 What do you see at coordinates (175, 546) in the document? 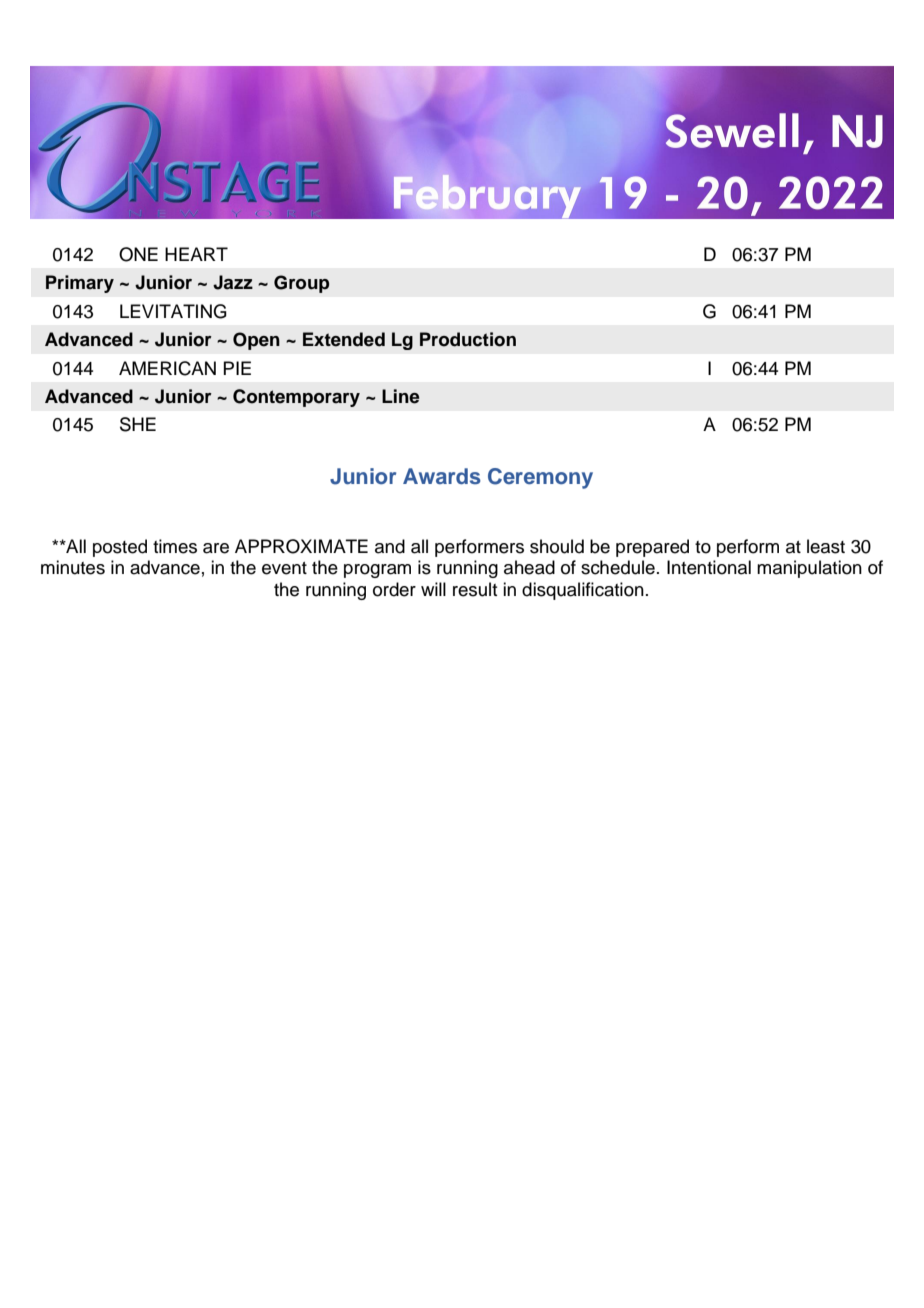
I see `times` at bounding box center [175, 546].
